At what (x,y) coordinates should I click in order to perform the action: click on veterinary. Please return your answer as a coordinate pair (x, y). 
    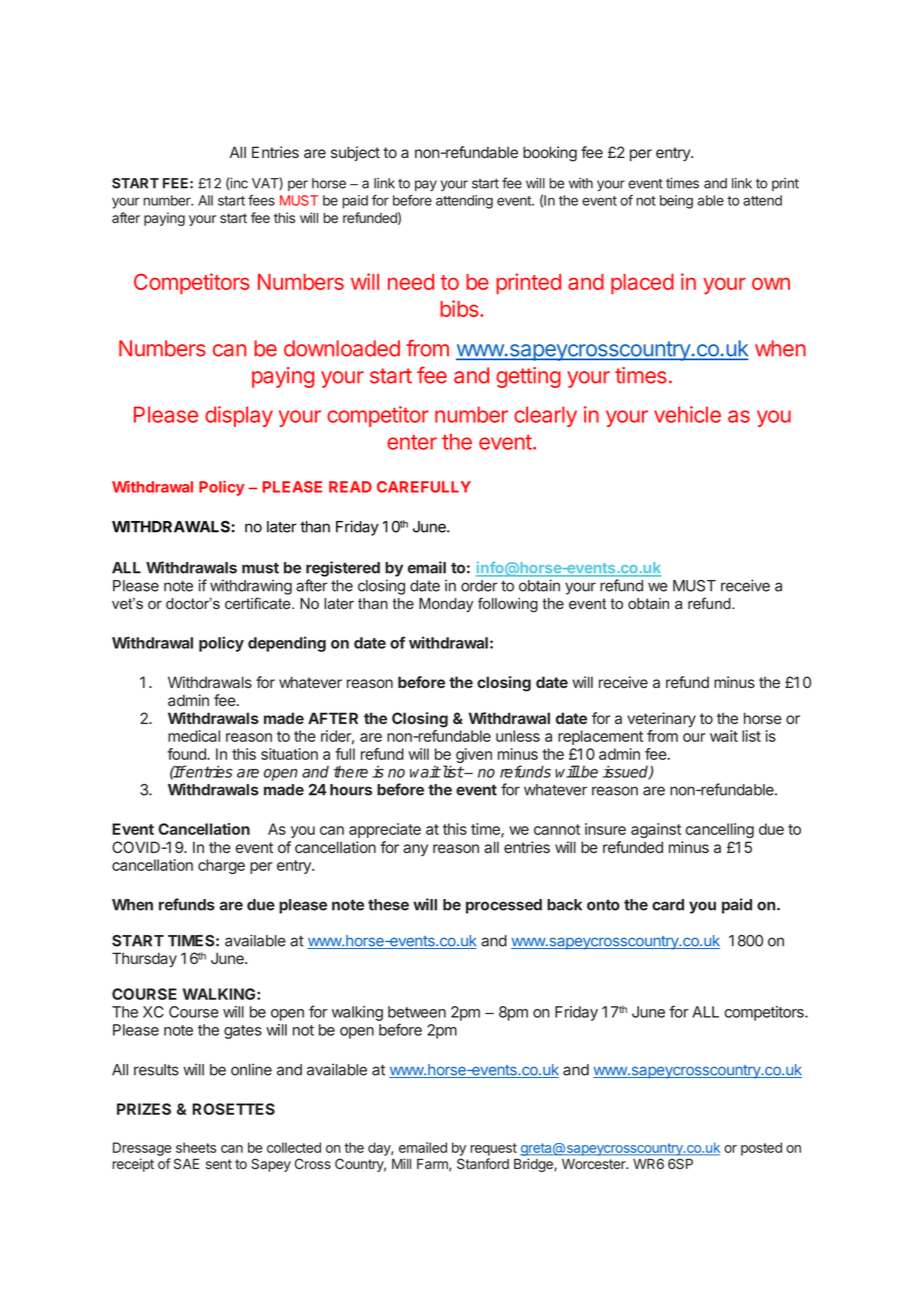
    Looking at the image, I should click on (661, 720).
